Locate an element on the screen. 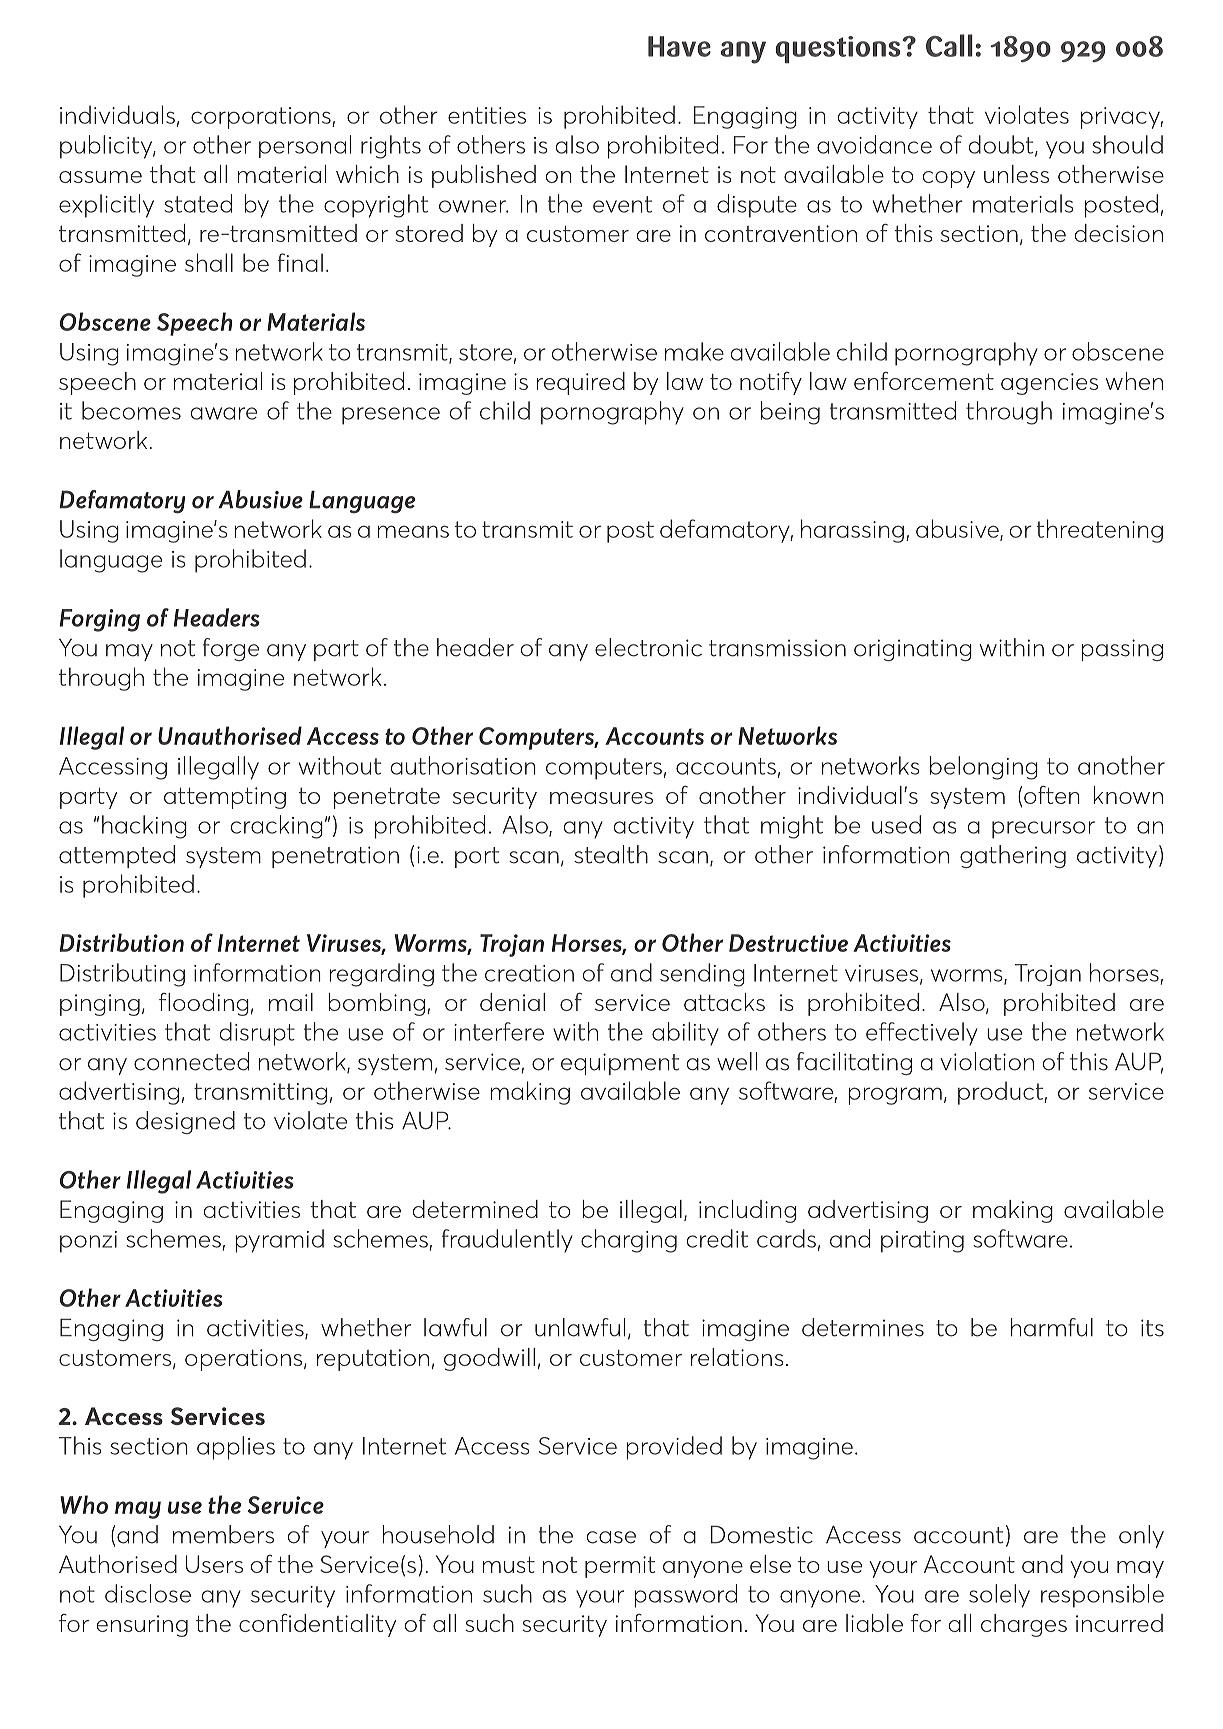  precursor is located at coordinates (1043, 830).
